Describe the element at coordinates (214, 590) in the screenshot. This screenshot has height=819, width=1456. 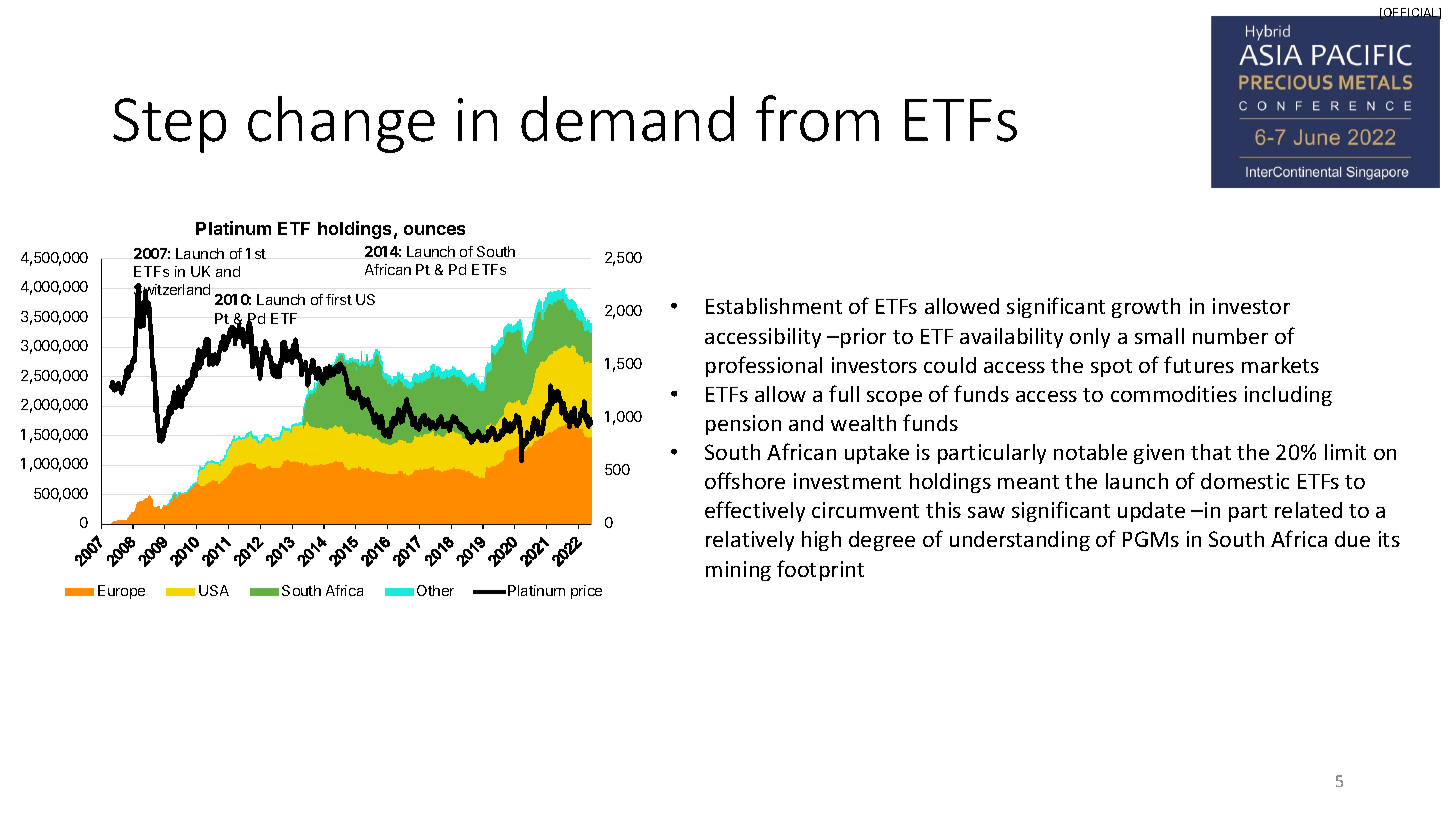
I see `USA` at that location.
